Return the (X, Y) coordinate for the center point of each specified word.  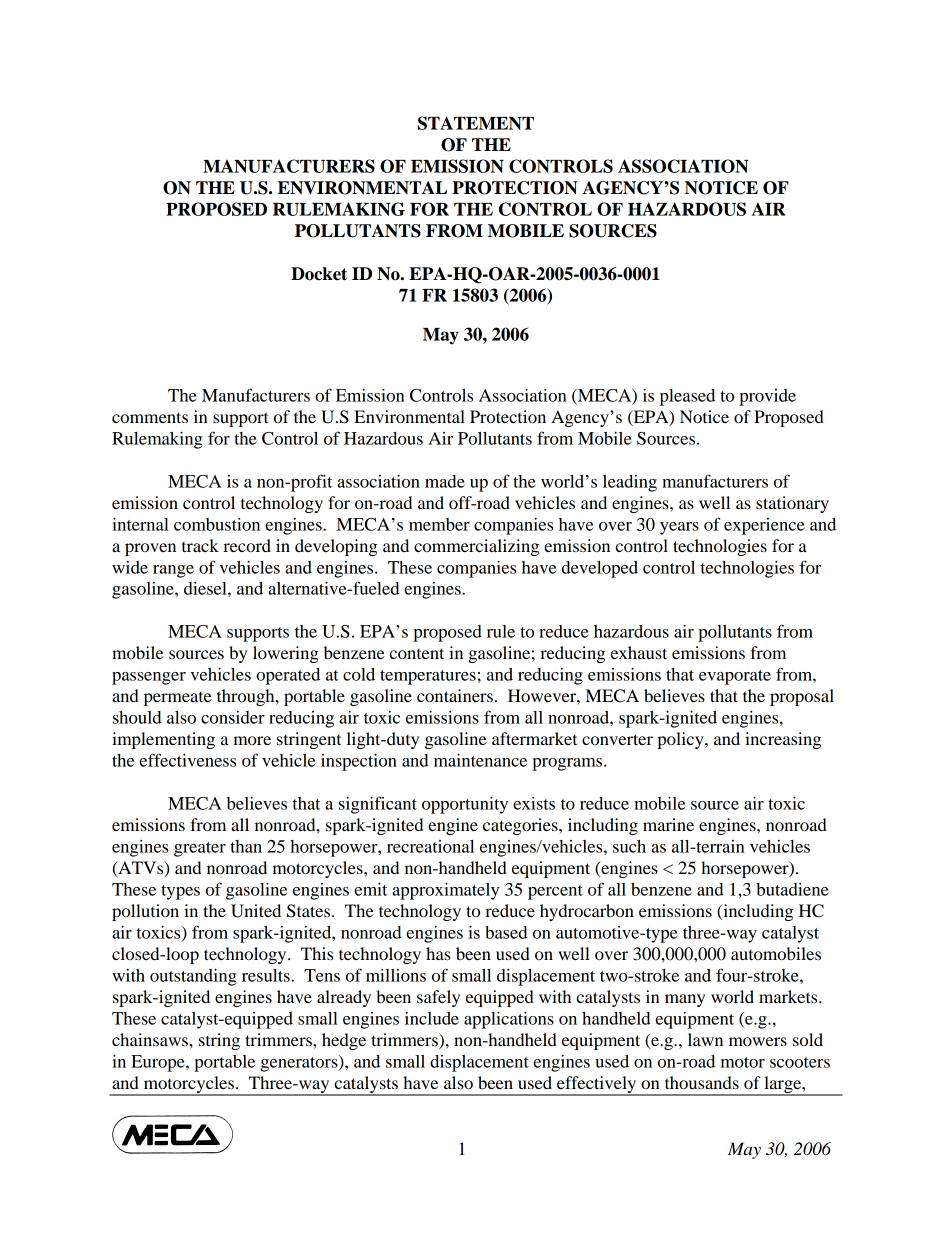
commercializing (476, 547)
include (432, 1018)
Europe (159, 1063)
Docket (319, 274)
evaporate (735, 677)
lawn (705, 1039)
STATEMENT (476, 123)
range (173, 571)
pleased (687, 397)
